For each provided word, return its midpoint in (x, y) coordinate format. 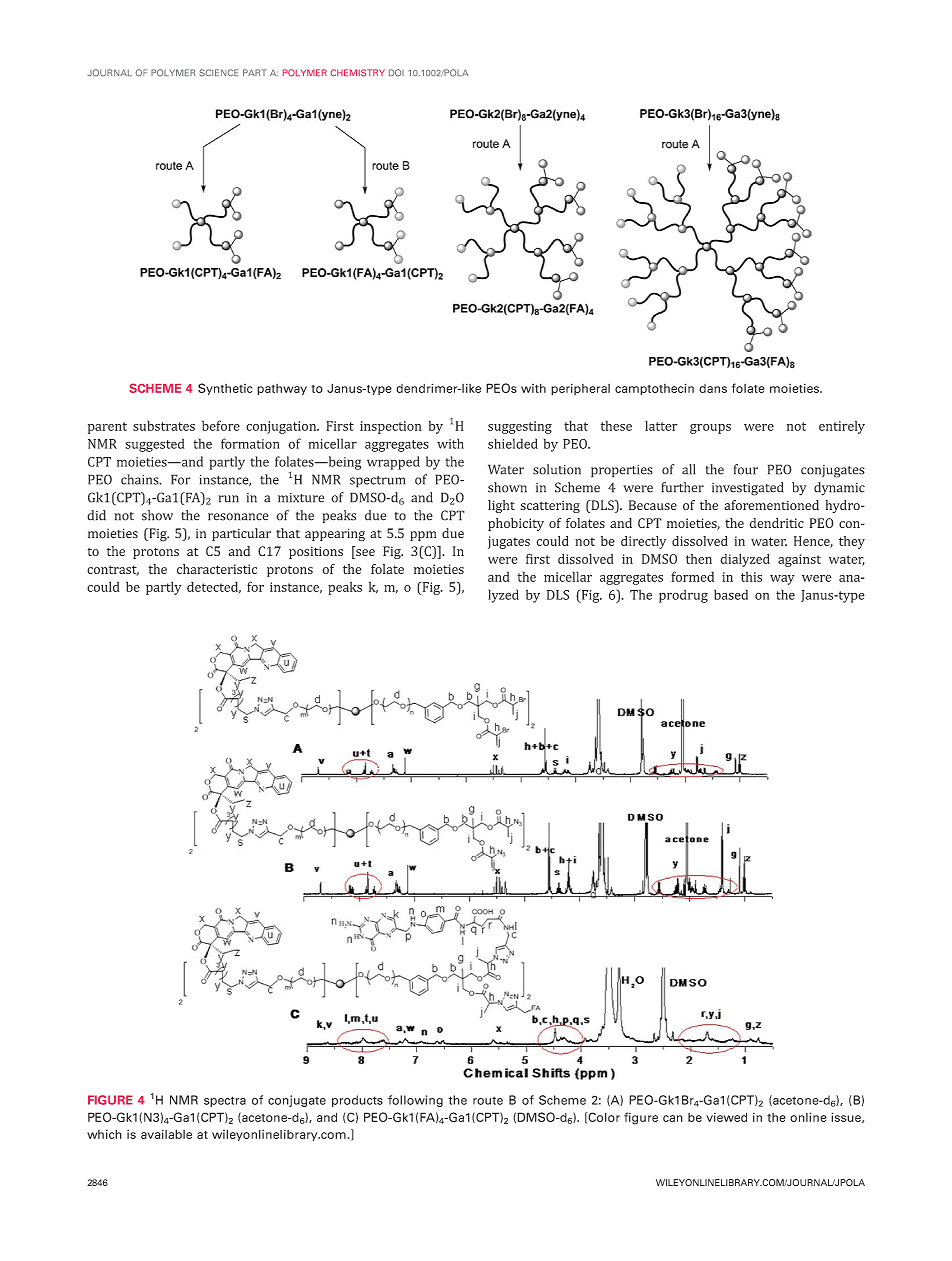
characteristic (217, 569)
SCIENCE (218, 73)
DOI (396, 73)
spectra (225, 1101)
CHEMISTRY (358, 73)
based (731, 594)
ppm (423, 536)
